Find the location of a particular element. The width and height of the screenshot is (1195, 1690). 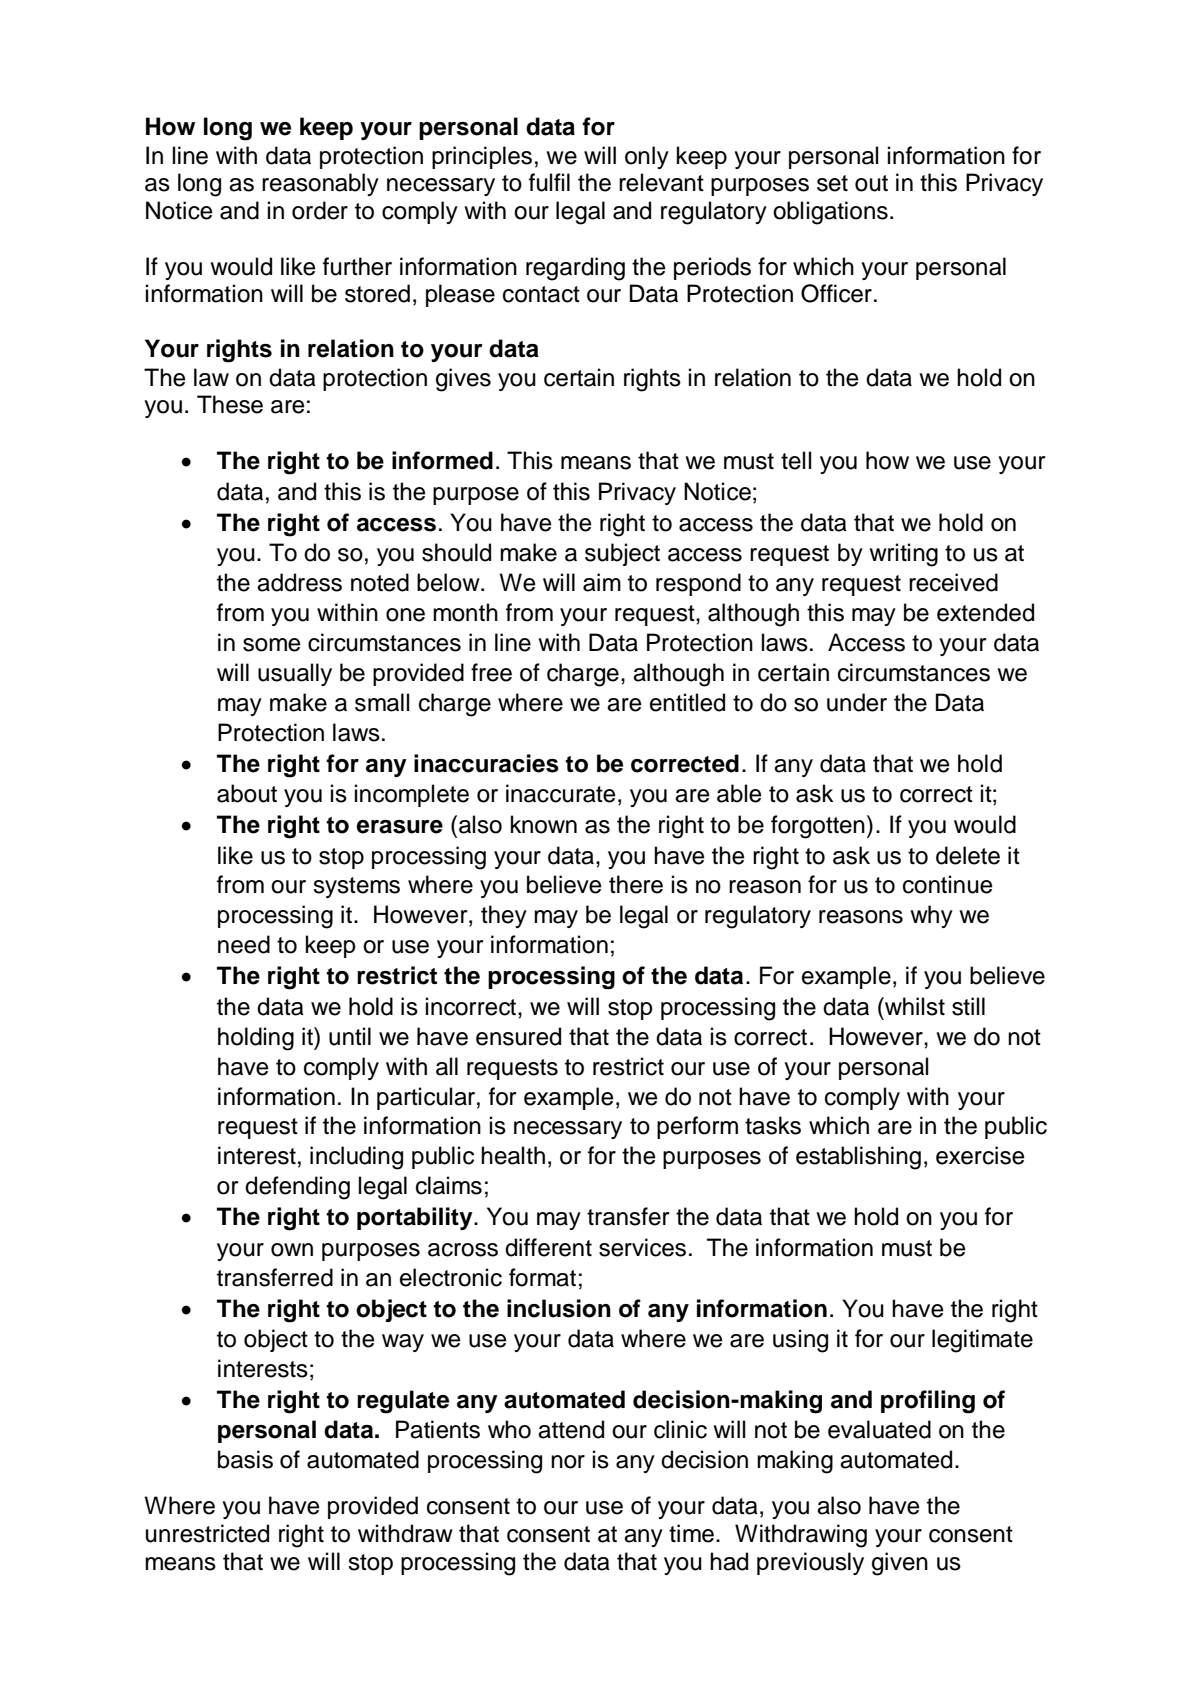

subject is located at coordinates (622, 554).
